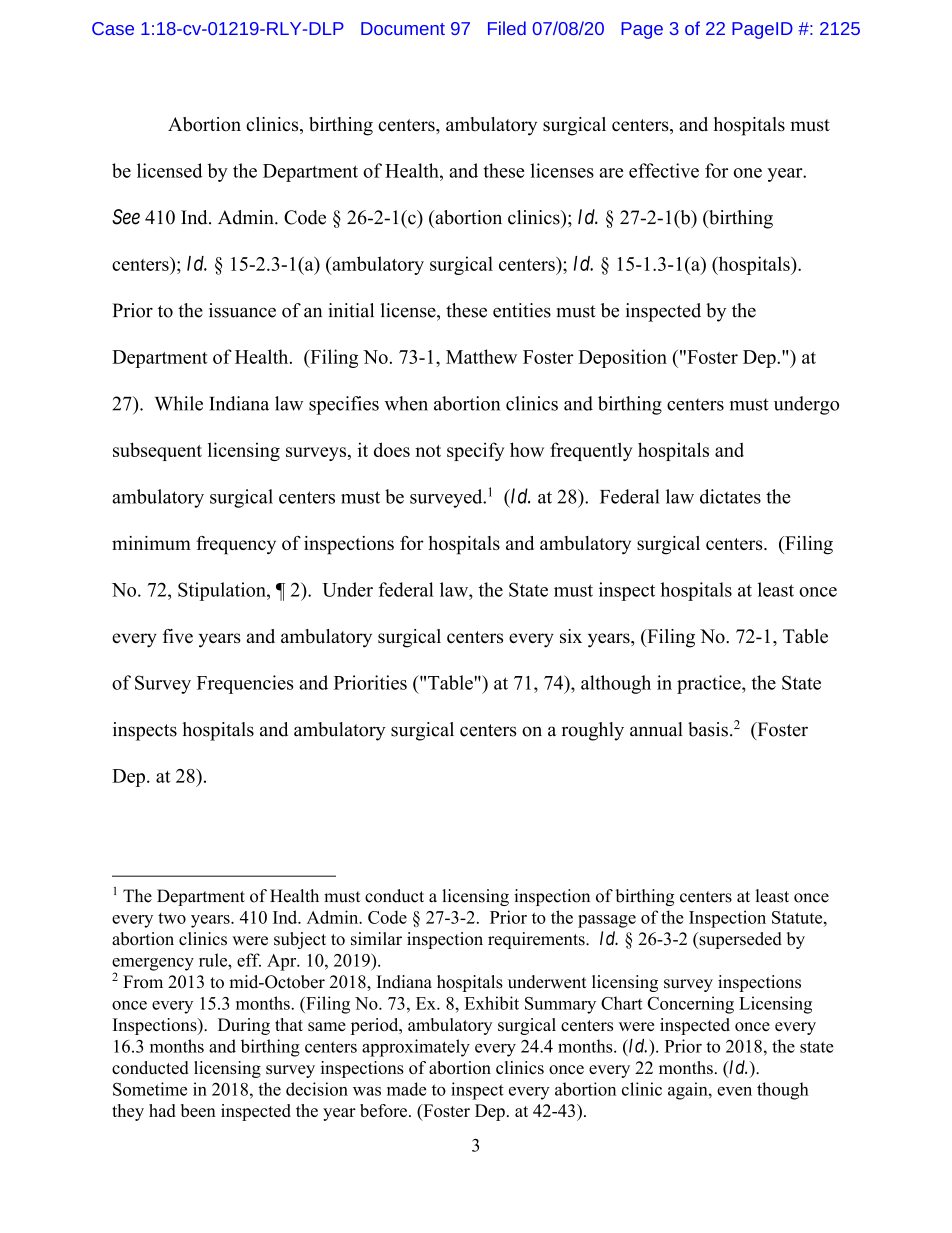 The image size is (952, 1233). Describe the element at coordinates (507, 28) in the page. I see `Filed` at that location.
